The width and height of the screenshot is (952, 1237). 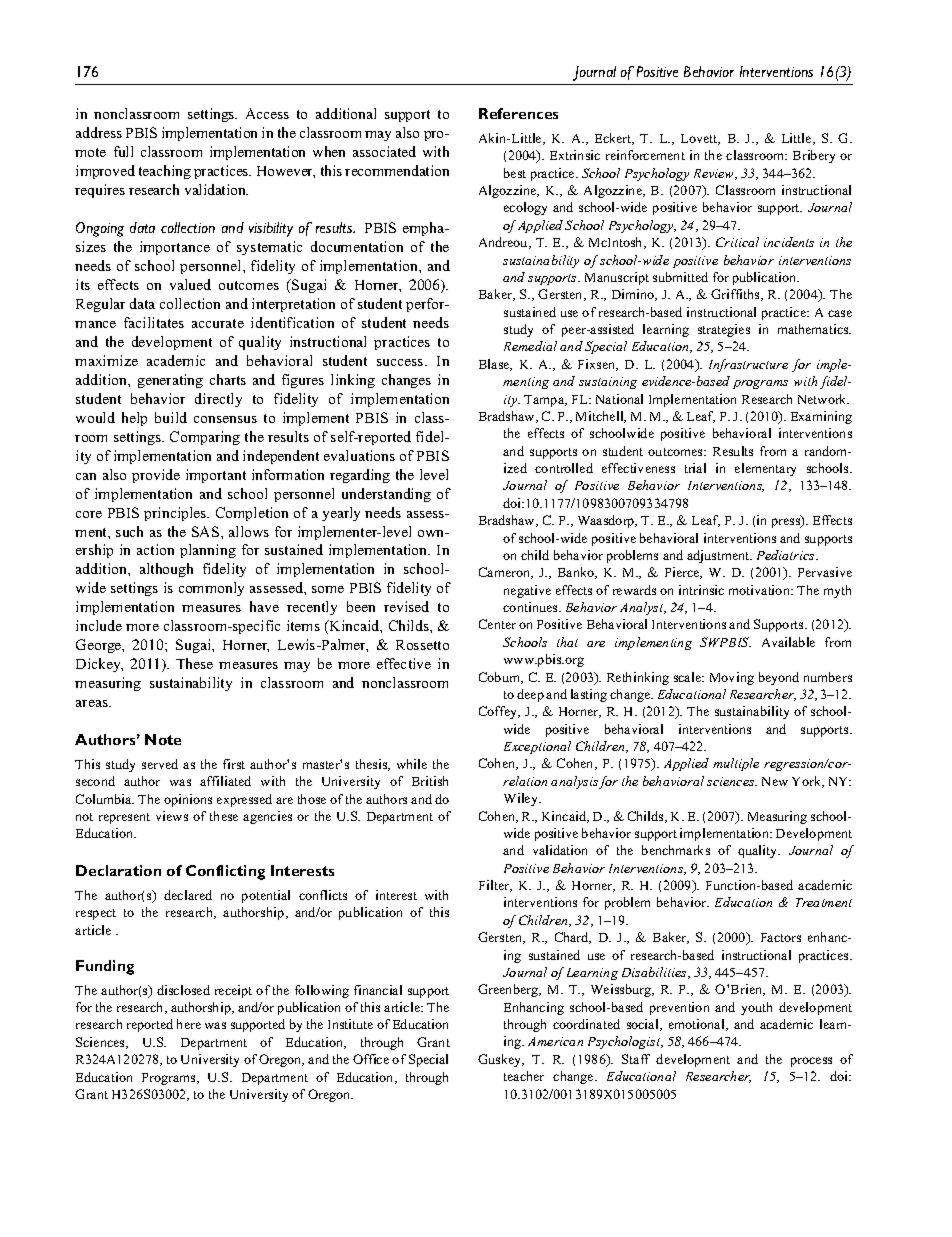 I want to click on New, so click(x=775, y=781).
